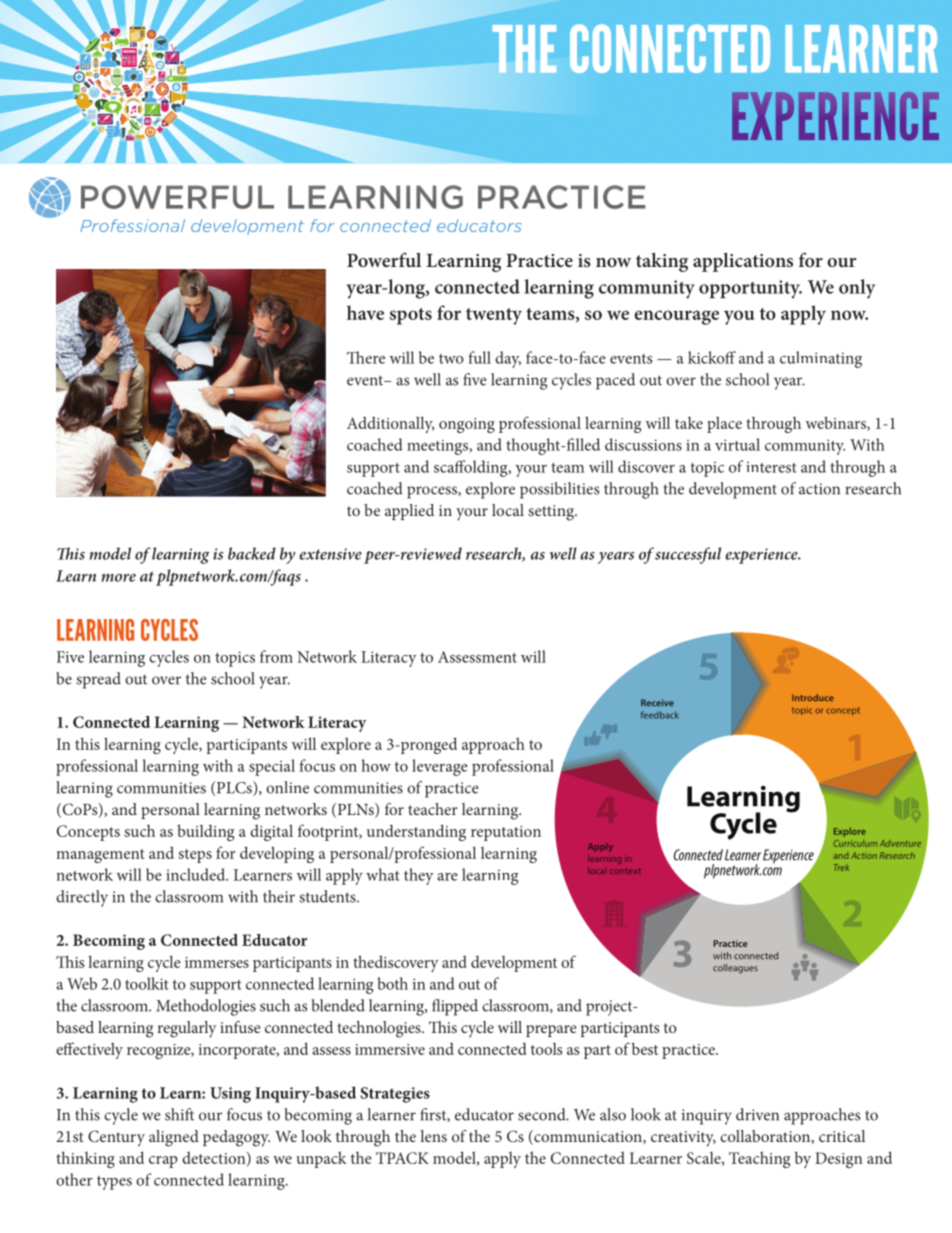 The image size is (952, 1233). What do you see at coordinates (838, 1160) in the image?
I see `Design` at bounding box center [838, 1160].
